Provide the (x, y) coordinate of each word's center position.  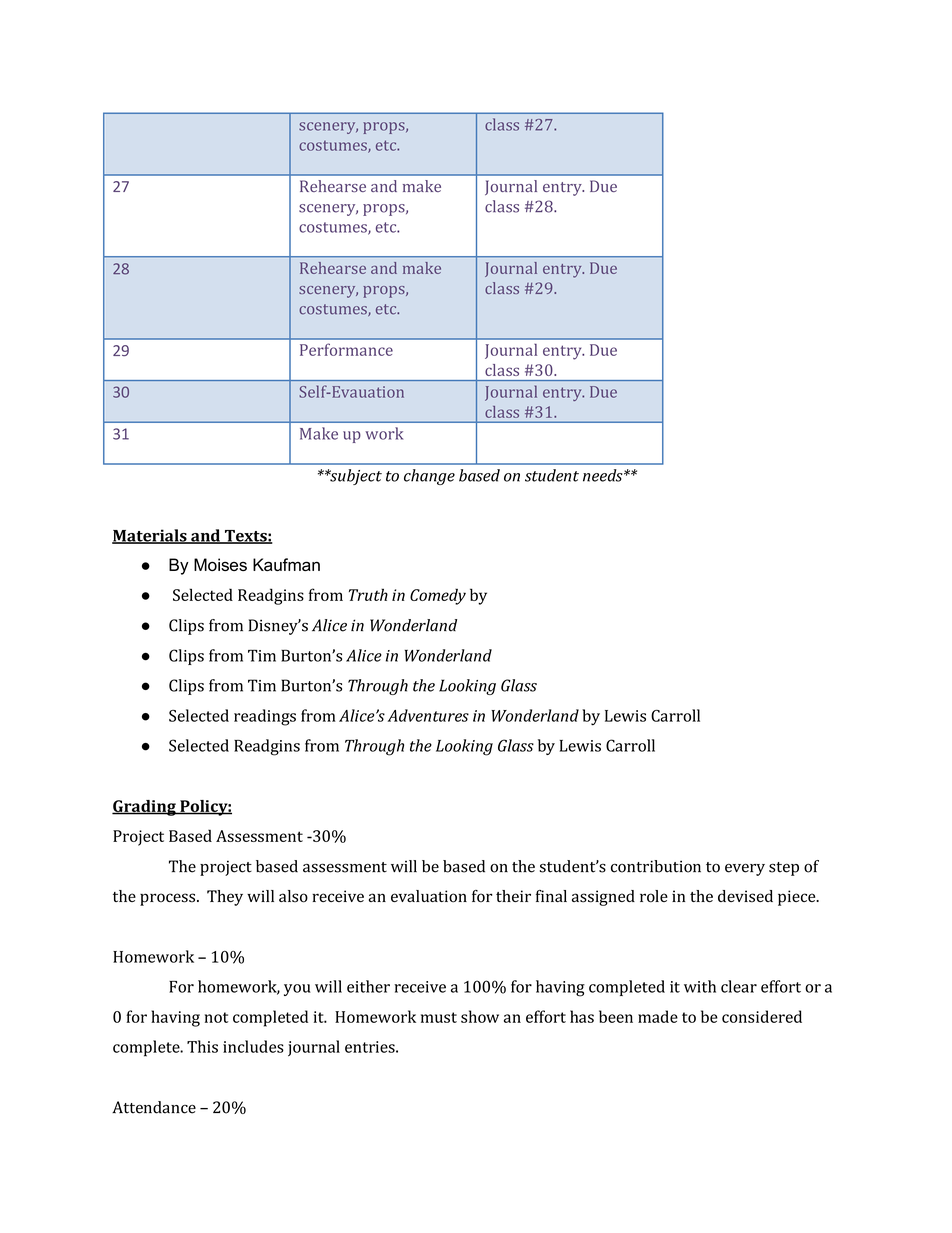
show (480, 1016)
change (429, 477)
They (225, 898)
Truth (368, 594)
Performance (346, 349)
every (745, 870)
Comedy (438, 596)
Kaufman (286, 564)
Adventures (428, 715)
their (513, 896)
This (202, 1046)
